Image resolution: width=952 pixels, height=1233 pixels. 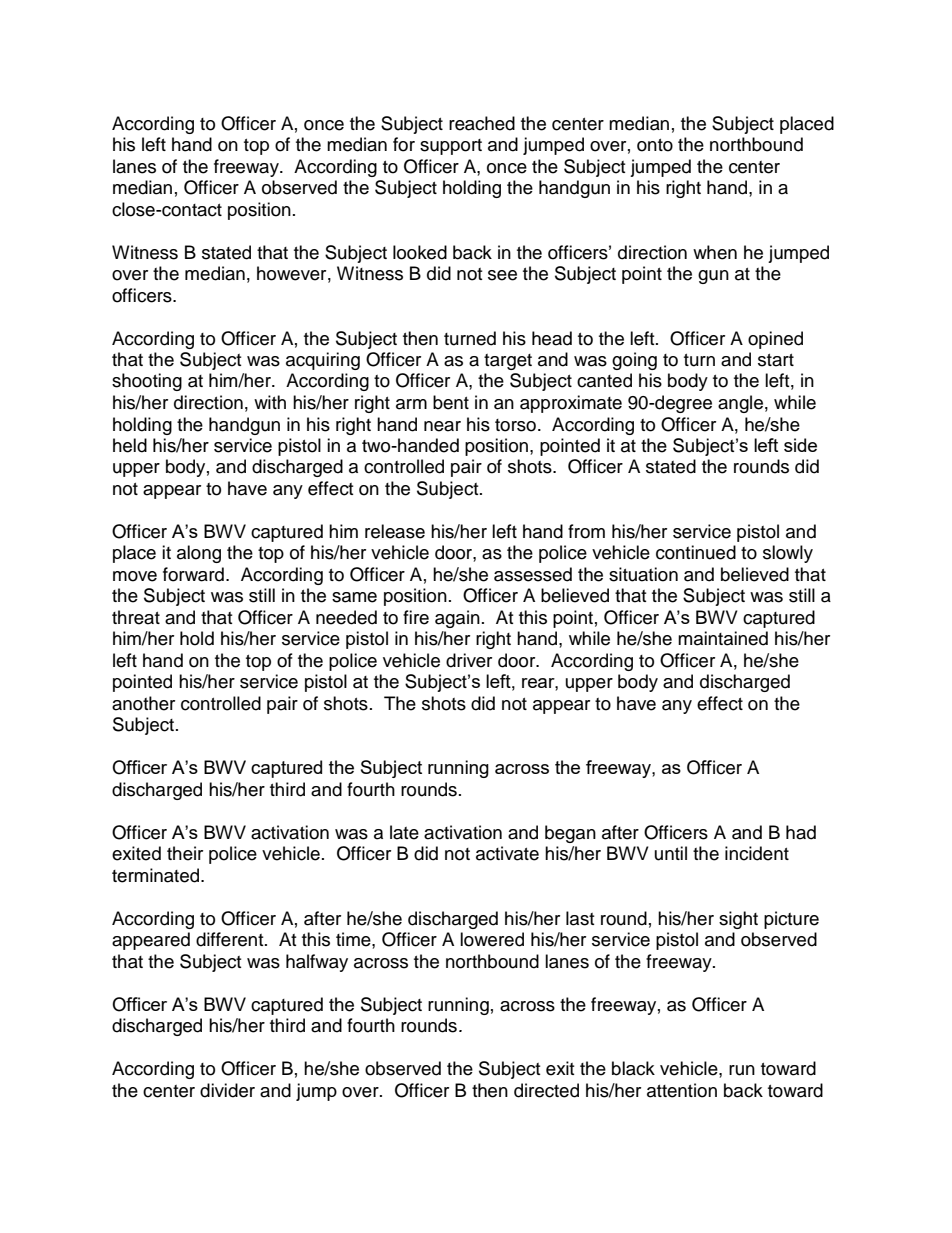 I want to click on side, so click(x=800, y=445).
